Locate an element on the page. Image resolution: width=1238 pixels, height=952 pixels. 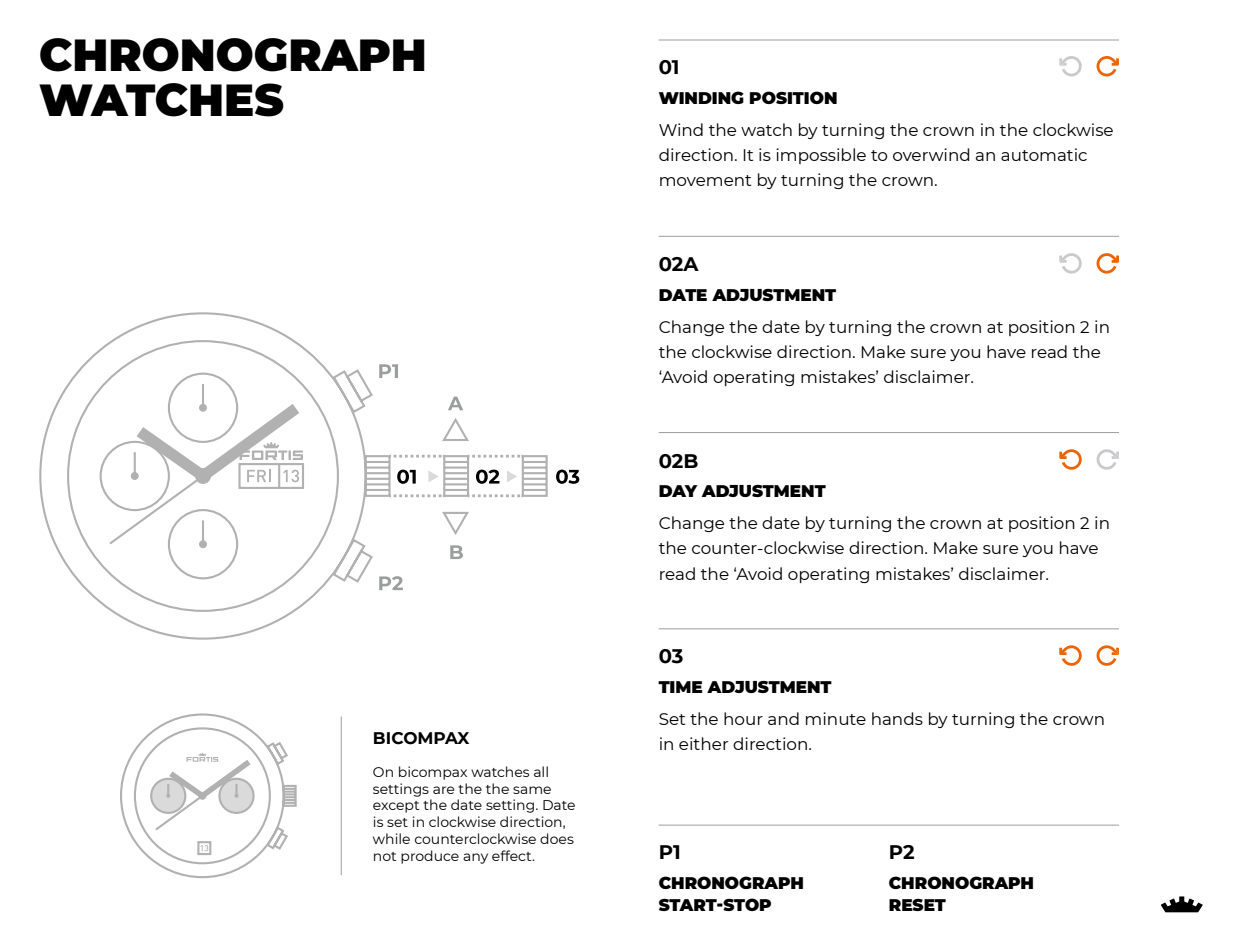
all is located at coordinates (541, 771).
